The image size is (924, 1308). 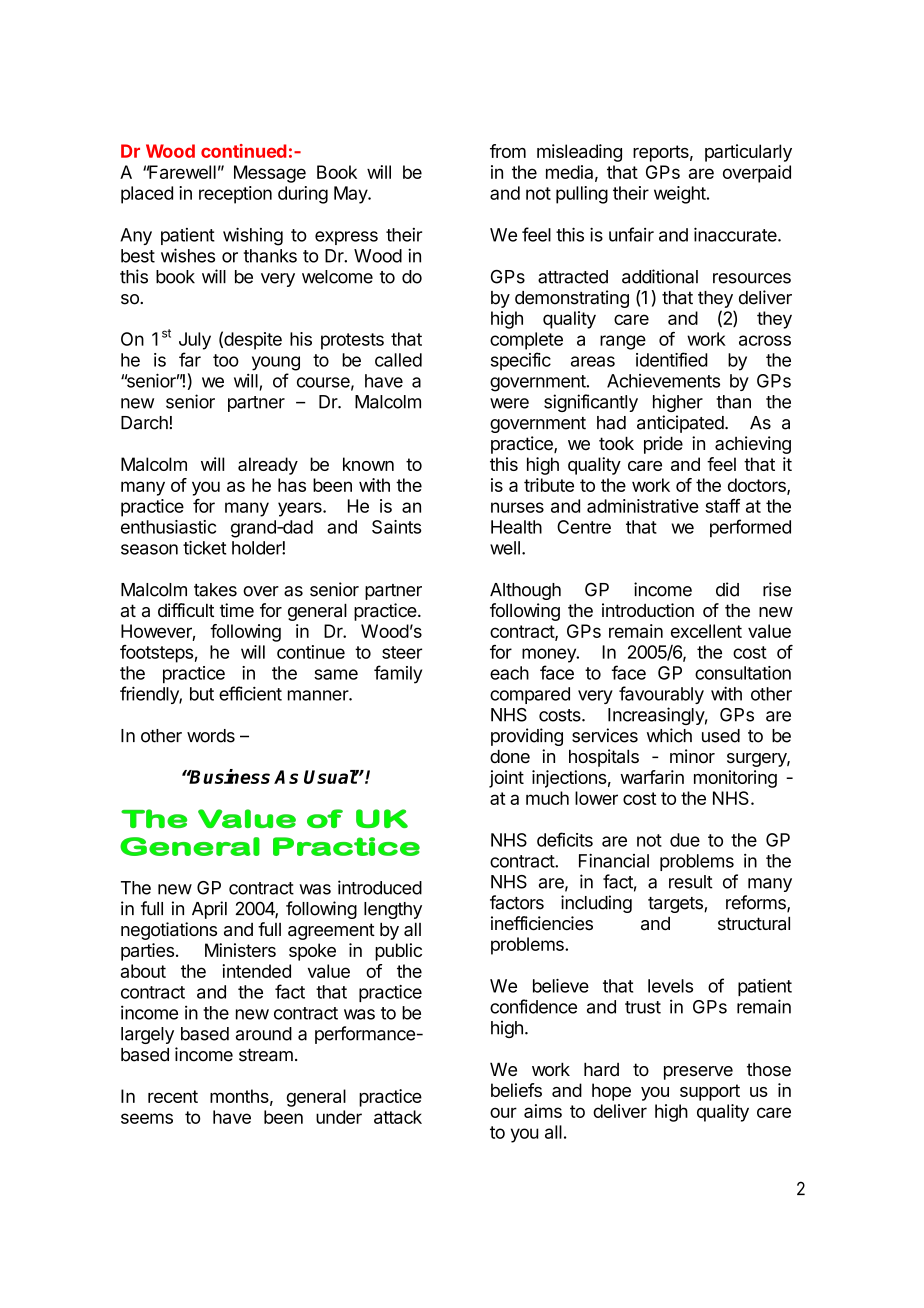 I want to click on already, so click(x=268, y=466).
